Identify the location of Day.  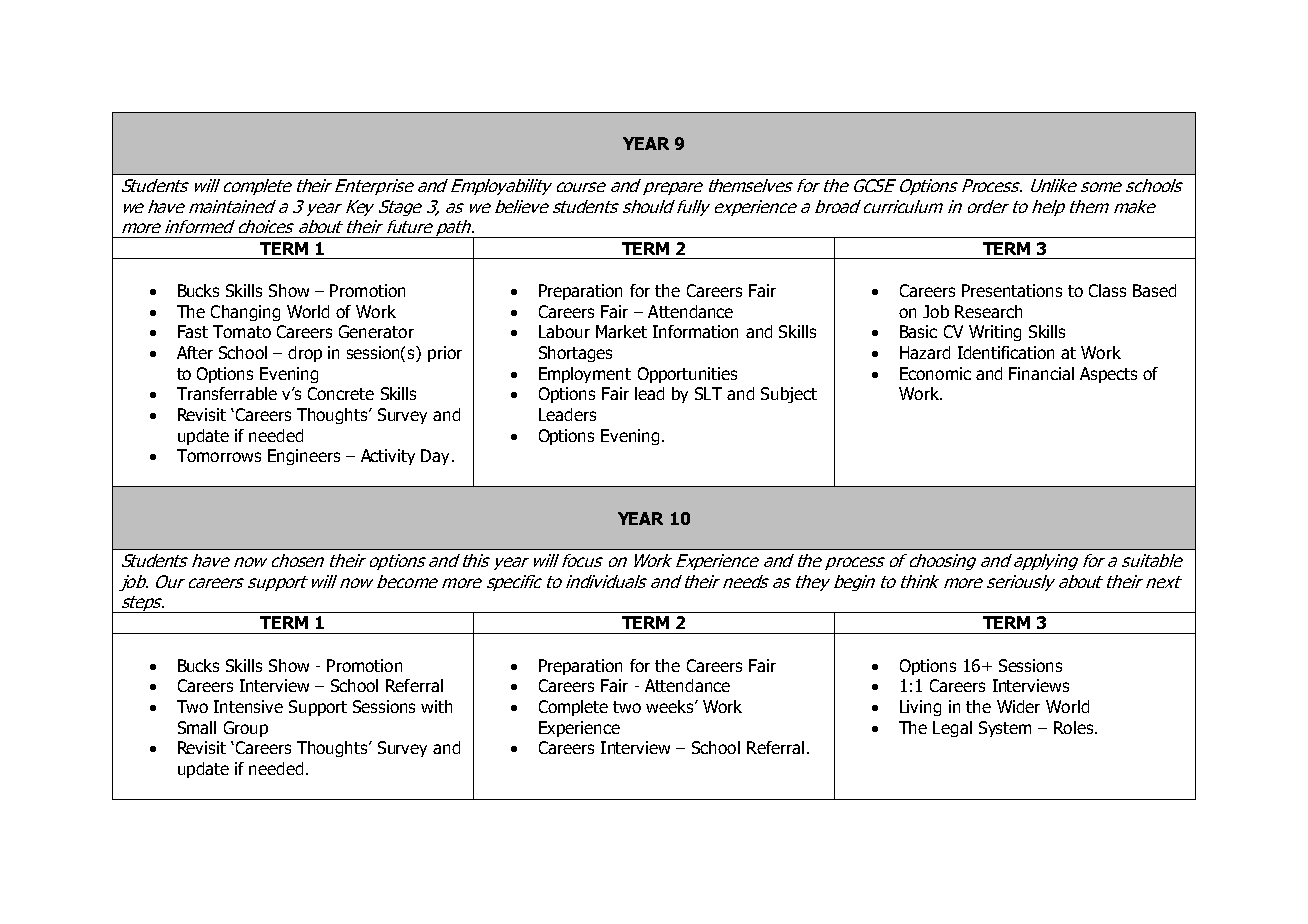
(435, 457).
